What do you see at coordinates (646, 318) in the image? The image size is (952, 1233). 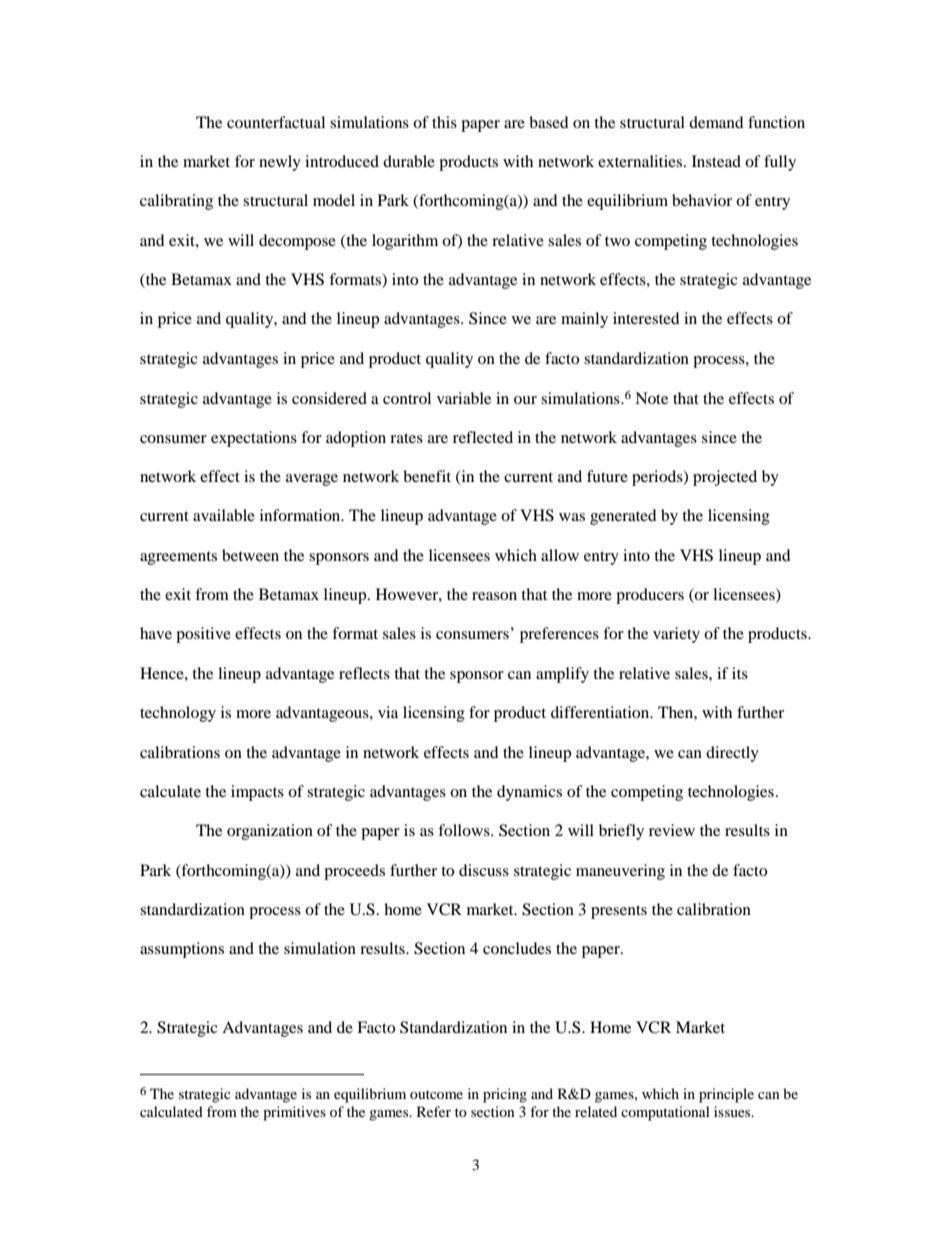 I see `interested` at bounding box center [646, 318].
